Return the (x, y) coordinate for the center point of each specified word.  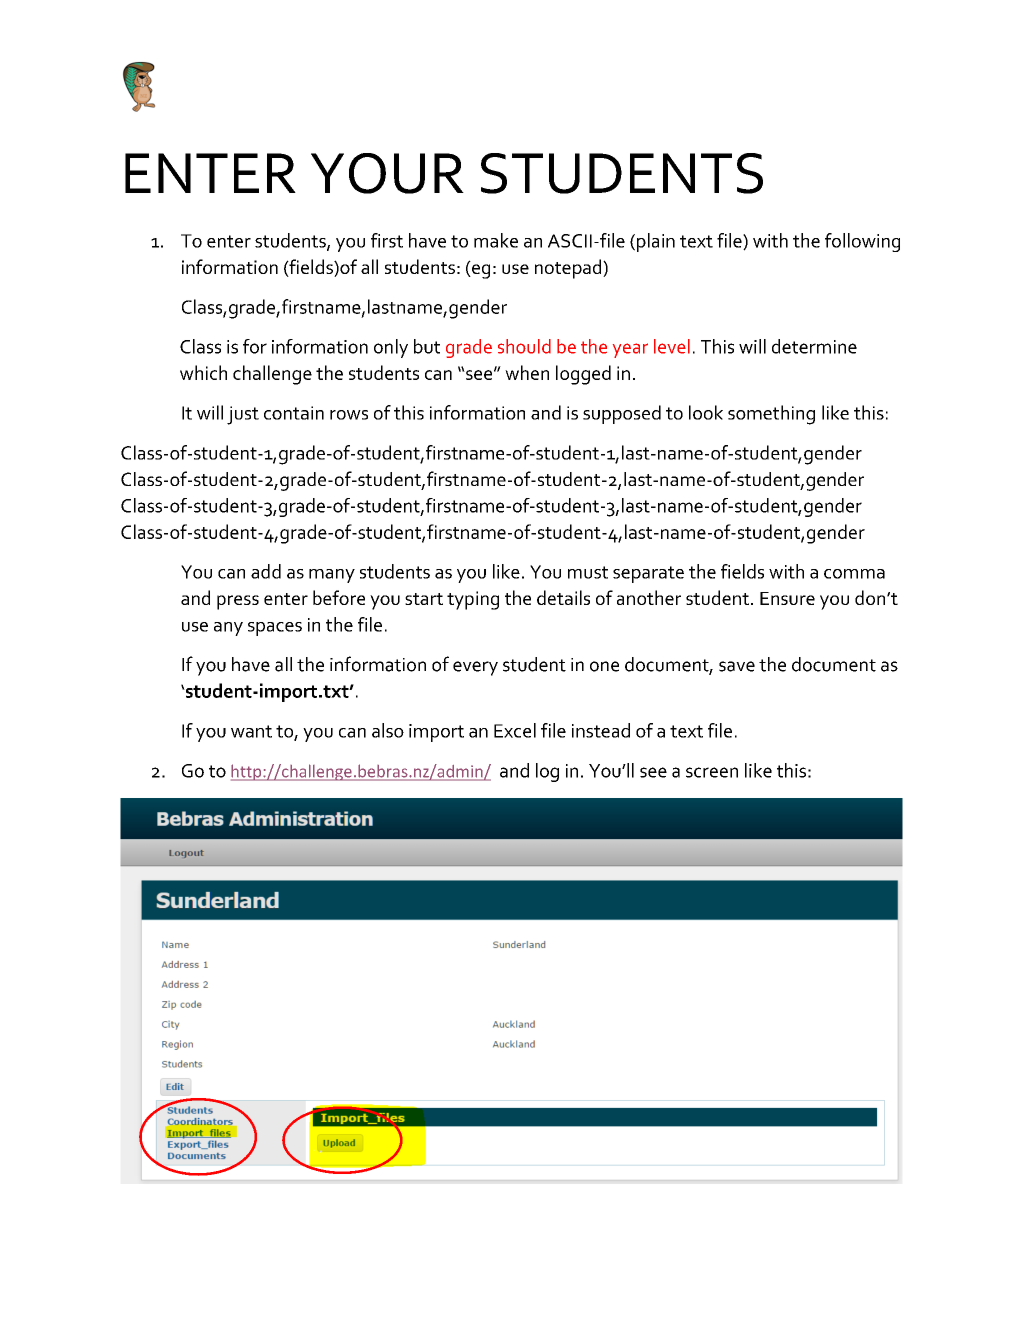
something (771, 415)
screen (712, 772)
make (496, 240)
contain (294, 413)
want (251, 731)
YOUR (387, 173)
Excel (515, 730)
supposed (622, 414)
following (862, 242)
